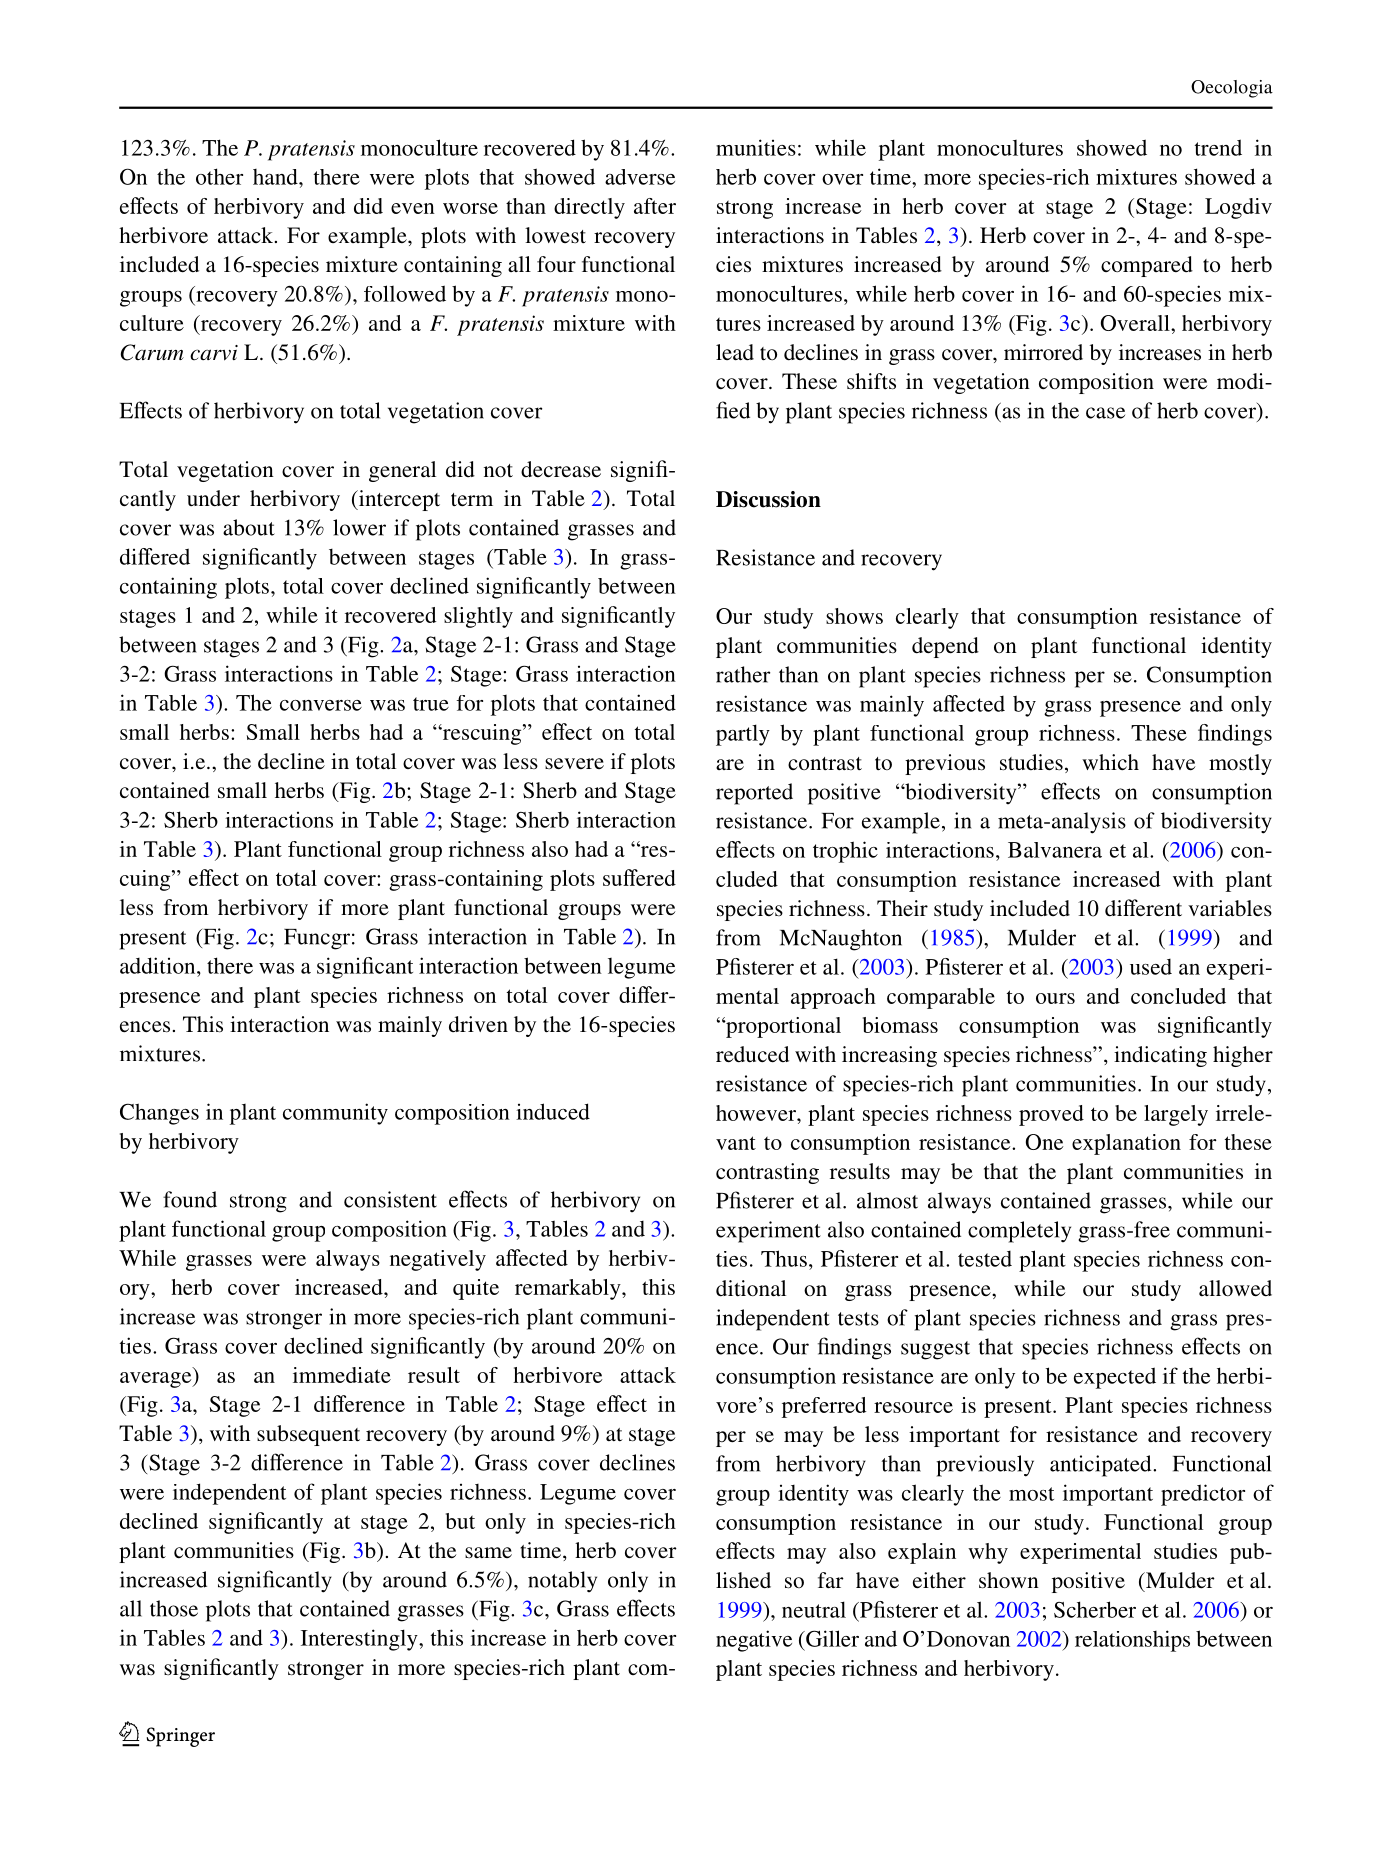 This screenshot has height=1849, width=1391. What do you see at coordinates (276, 177) in the screenshot?
I see `hand` at bounding box center [276, 177].
